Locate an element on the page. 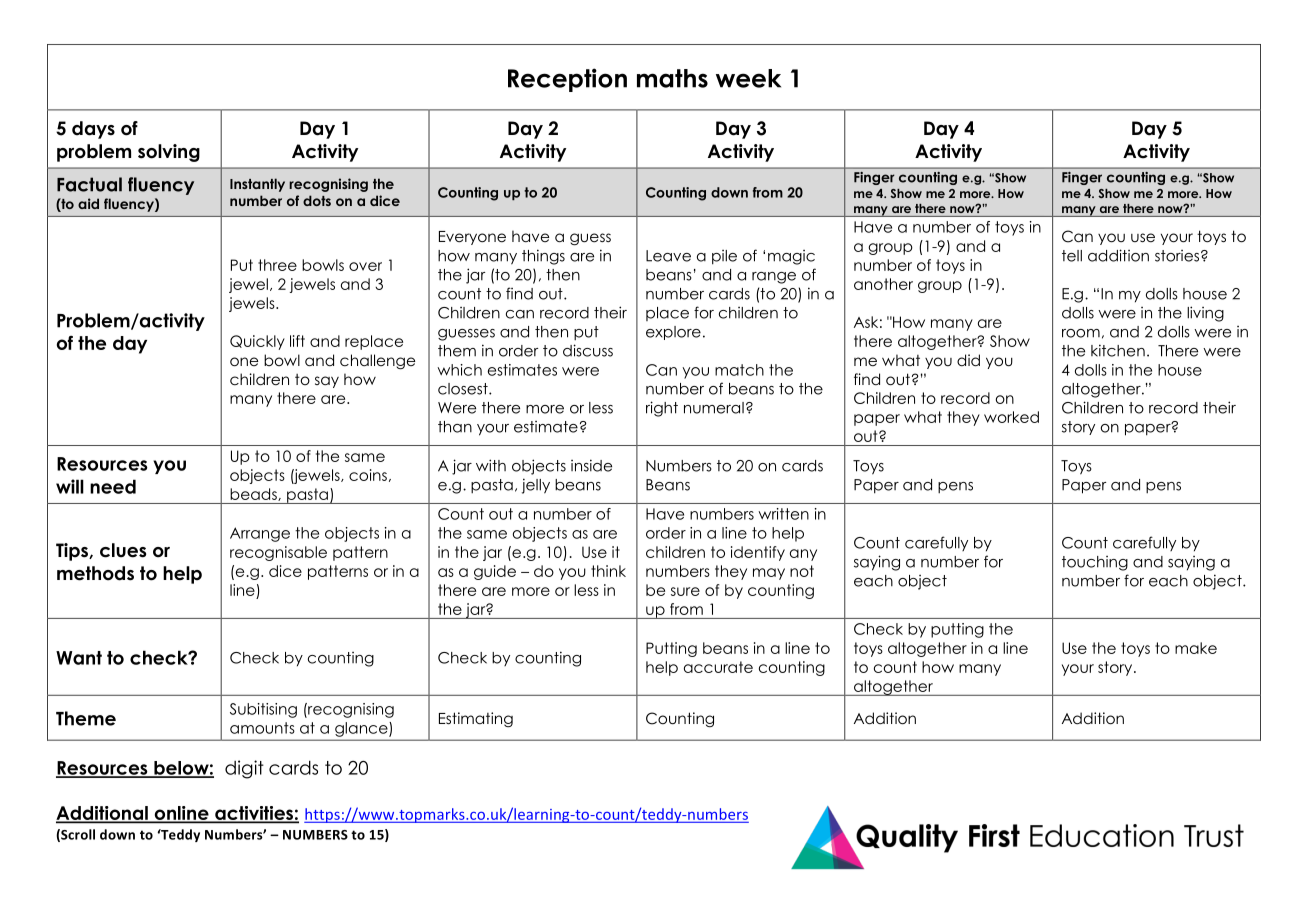 The image size is (1308, 924). think is located at coordinates (608, 571).
